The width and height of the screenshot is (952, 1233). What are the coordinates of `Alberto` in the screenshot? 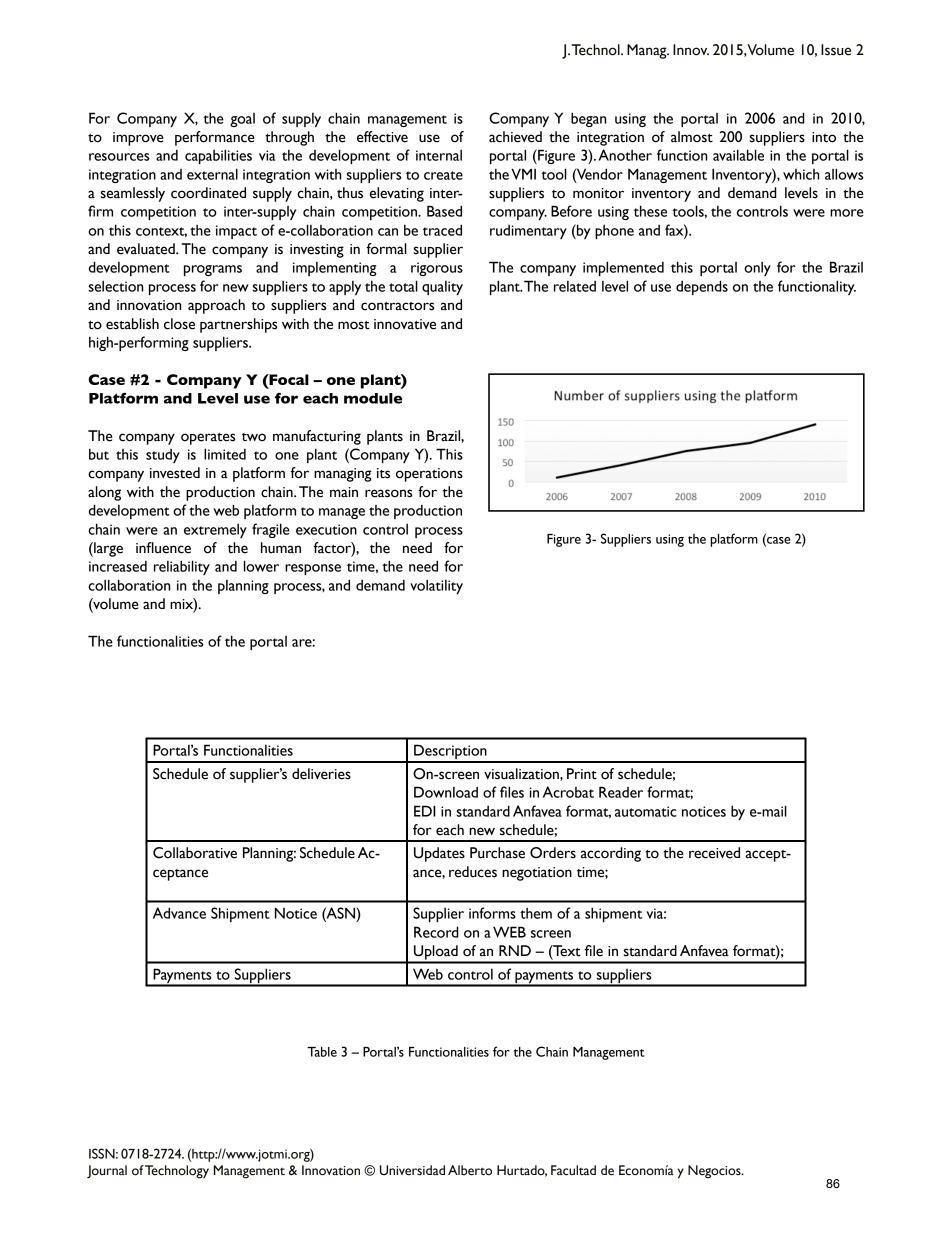 It's located at (470, 1170).
